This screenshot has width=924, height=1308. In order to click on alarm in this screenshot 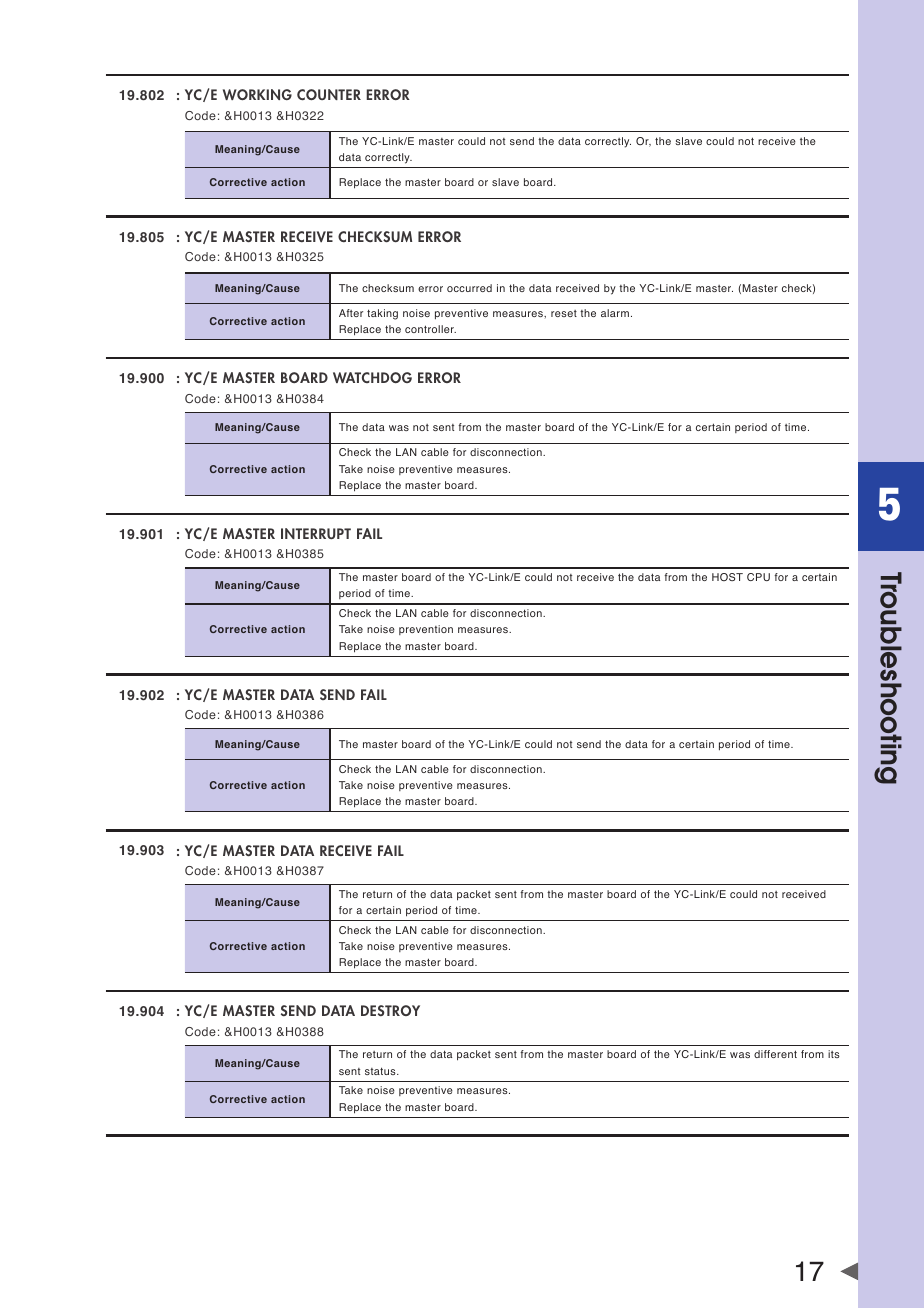, I will do `click(615, 313)`.
